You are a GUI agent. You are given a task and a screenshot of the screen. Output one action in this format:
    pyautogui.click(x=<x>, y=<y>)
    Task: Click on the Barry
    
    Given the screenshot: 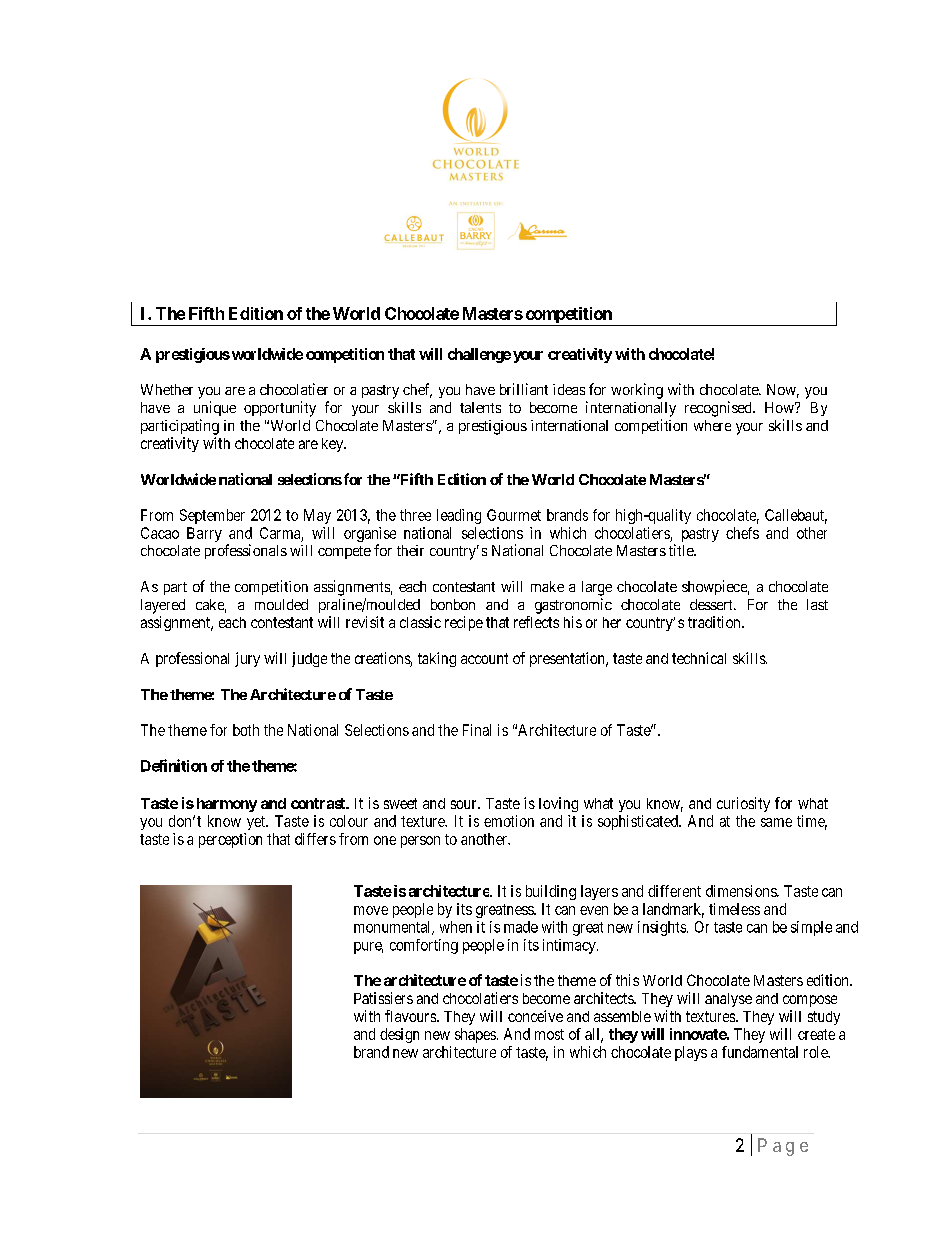 What is the action you would take?
    pyautogui.click(x=204, y=534)
